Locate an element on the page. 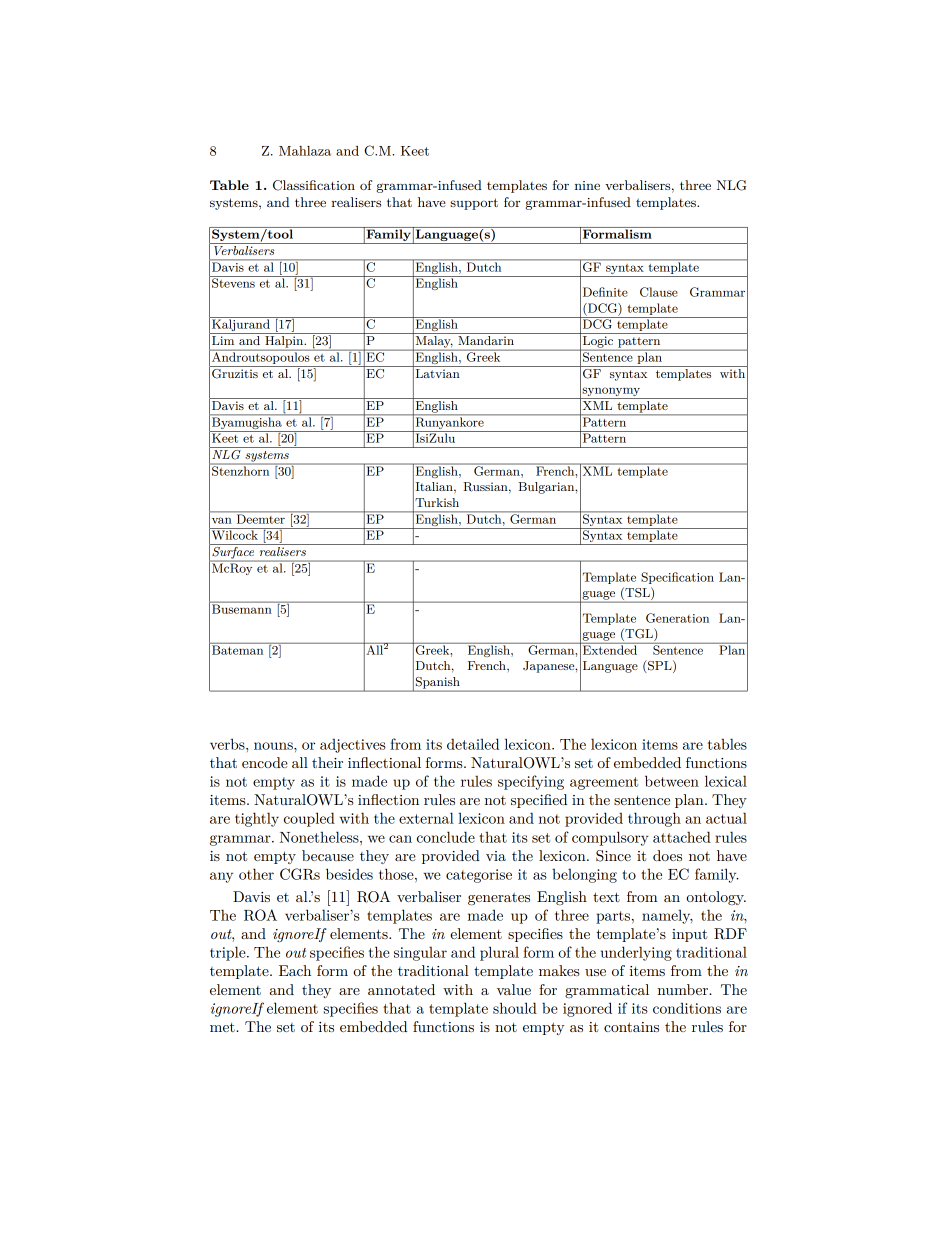  support is located at coordinates (474, 204).
